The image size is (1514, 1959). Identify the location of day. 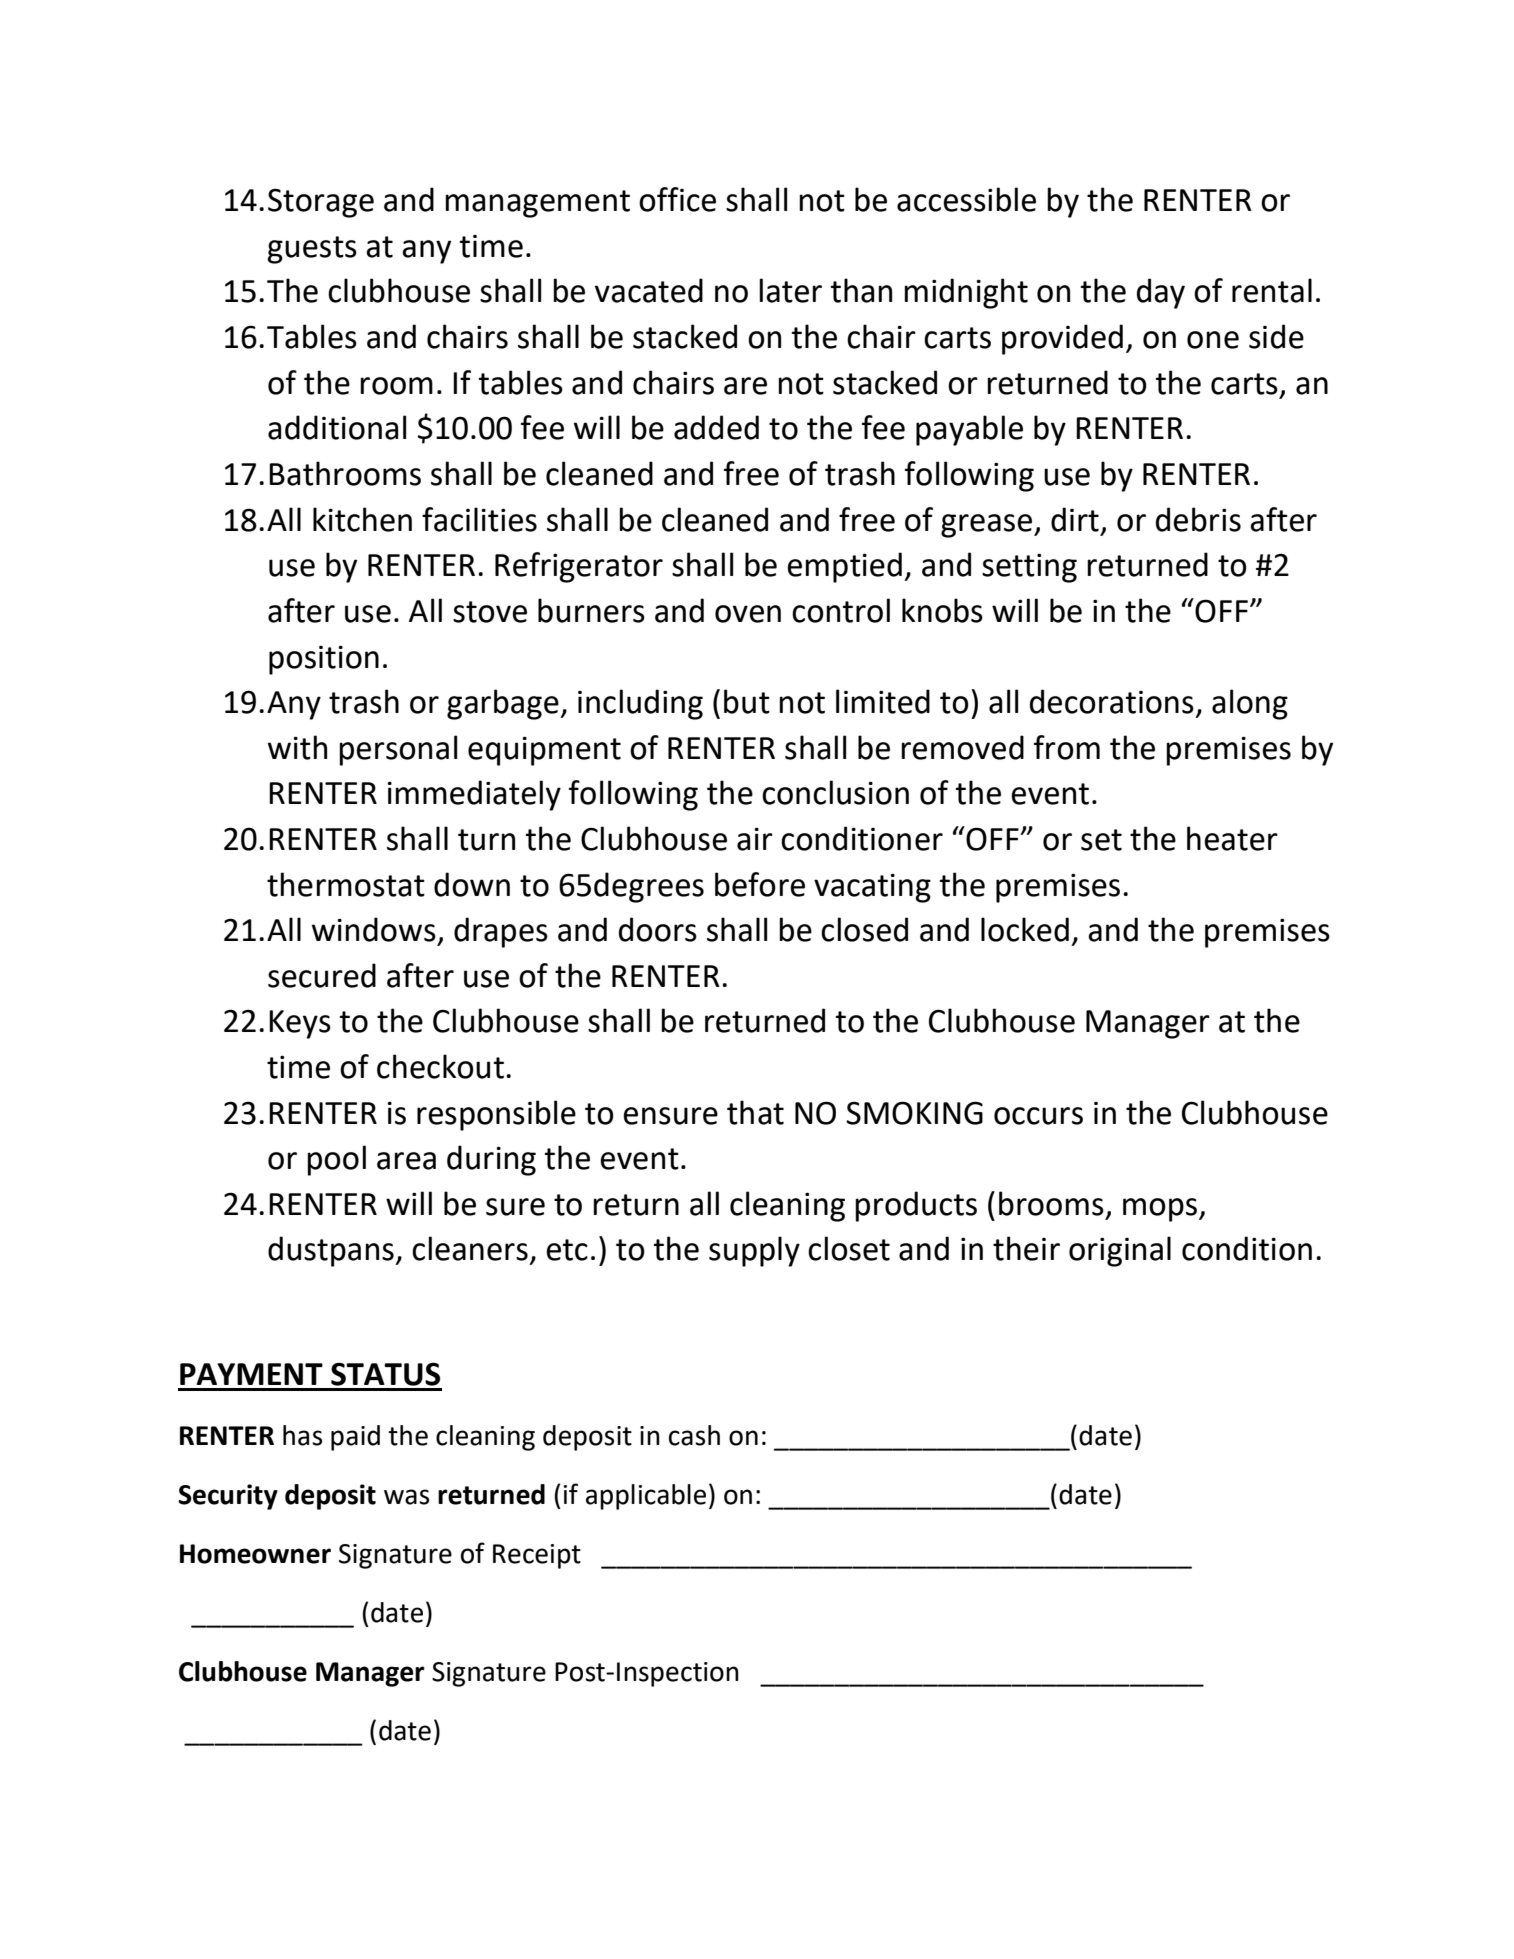
(1161, 293).
